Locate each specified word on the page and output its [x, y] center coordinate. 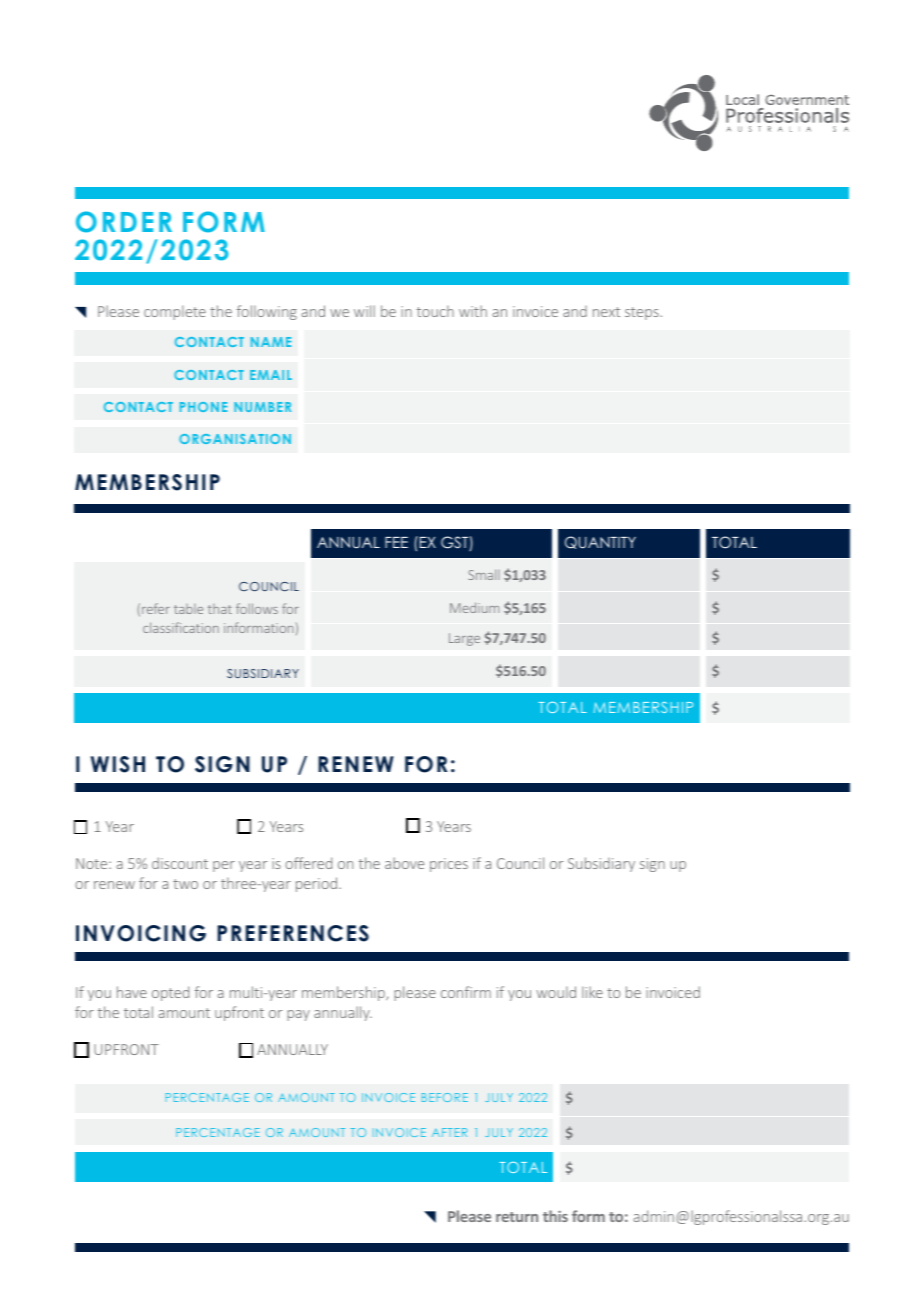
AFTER [449, 1132]
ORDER [124, 222]
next [606, 312]
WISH [118, 764]
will [364, 311]
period [316, 884]
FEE [396, 542]
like [592, 992]
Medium [474, 607]
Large [464, 639]
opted [170, 993]
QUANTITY [600, 542]
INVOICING [141, 933]
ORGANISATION [235, 439]
